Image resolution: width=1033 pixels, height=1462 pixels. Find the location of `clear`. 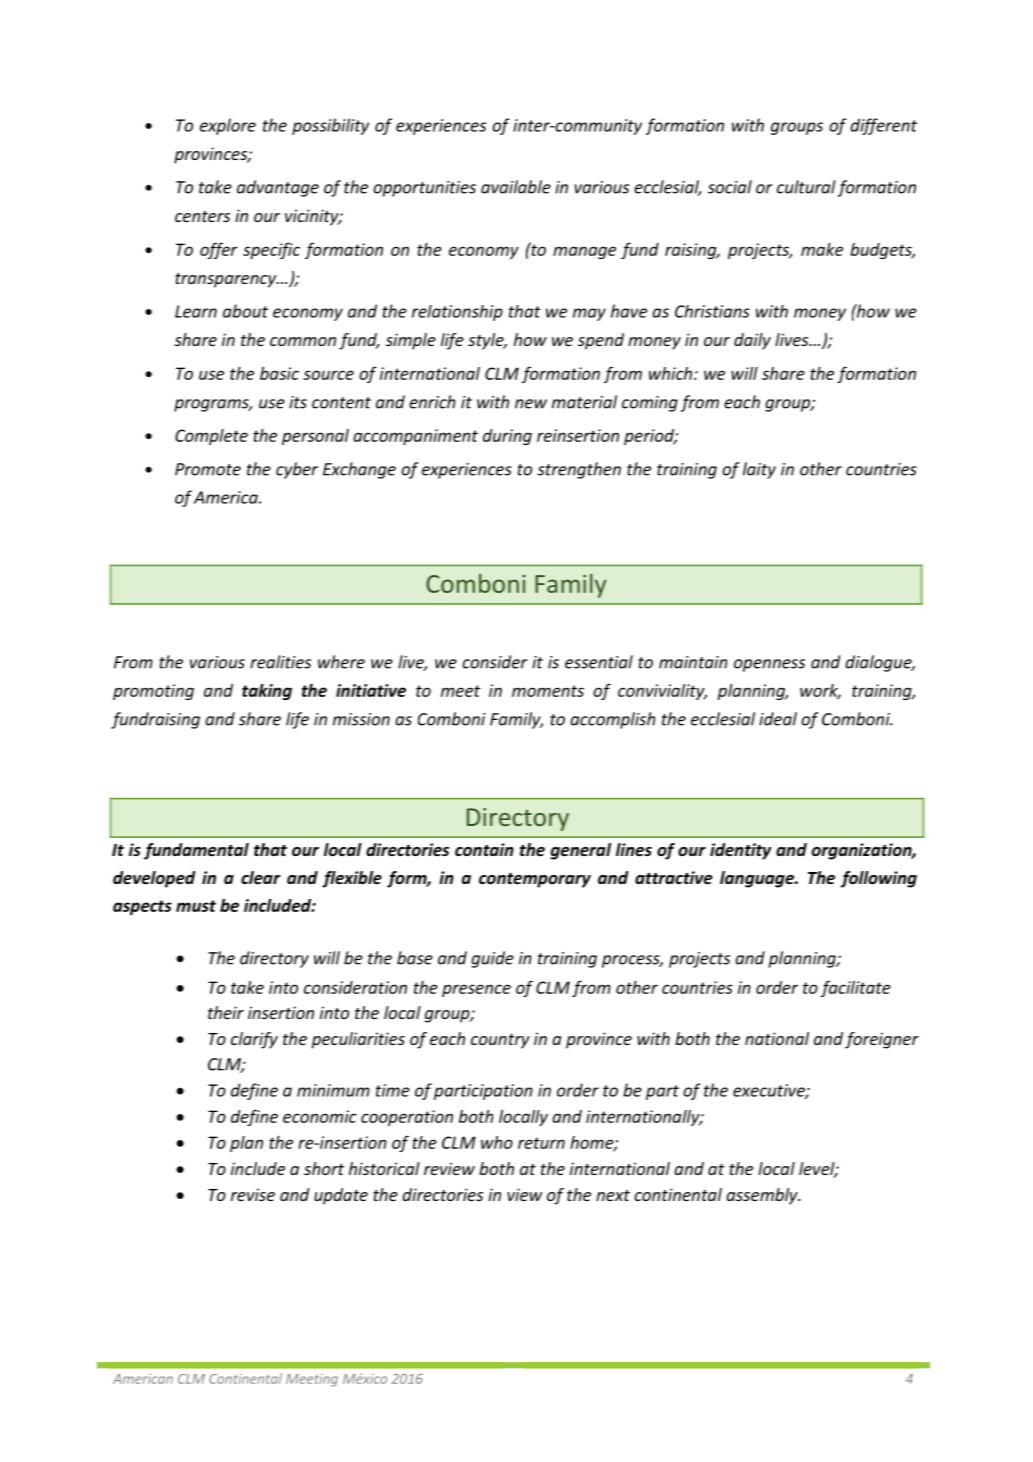

clear is located at coordinates (261, 878).
